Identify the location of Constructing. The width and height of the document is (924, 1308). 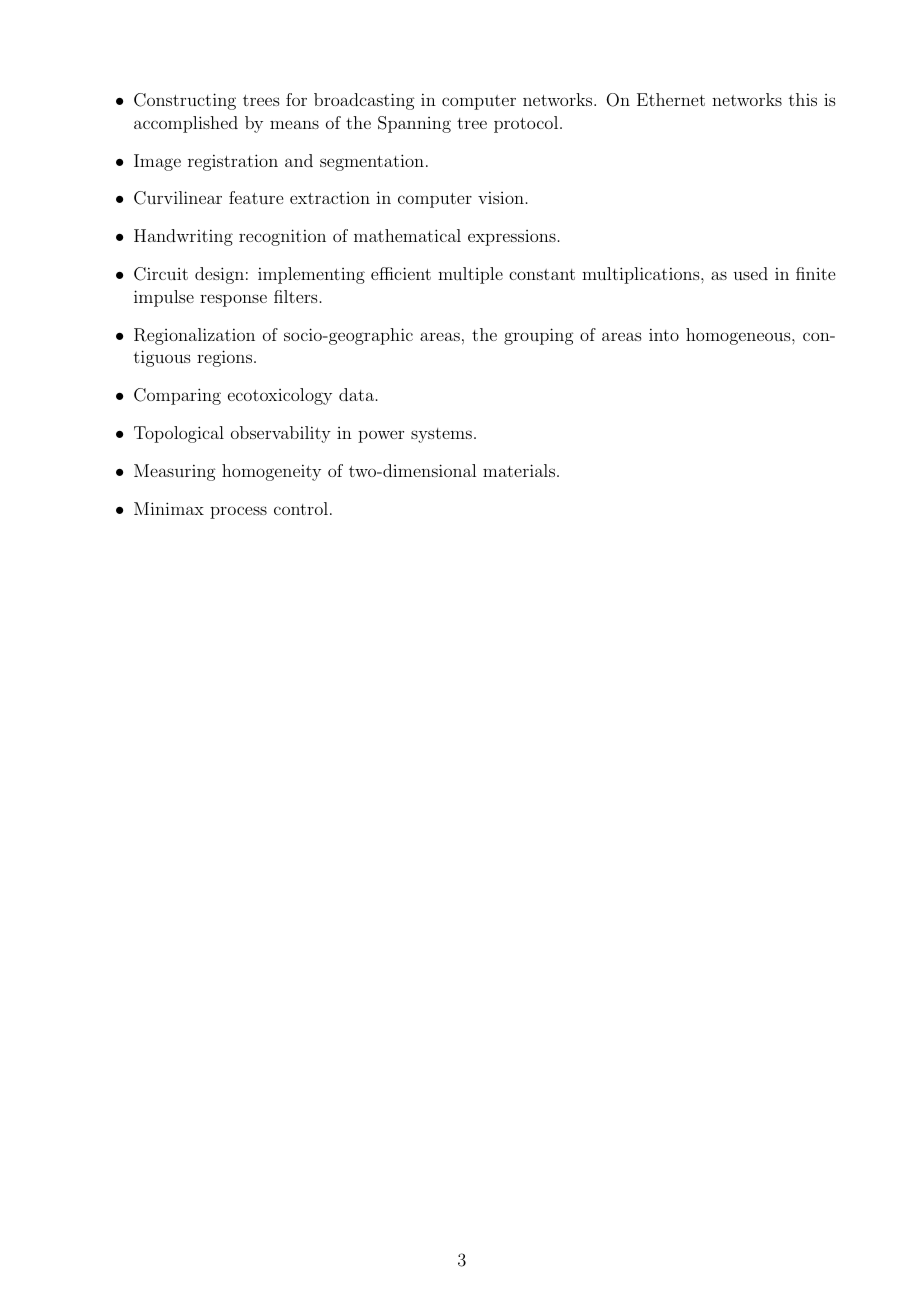
(185, 101).
